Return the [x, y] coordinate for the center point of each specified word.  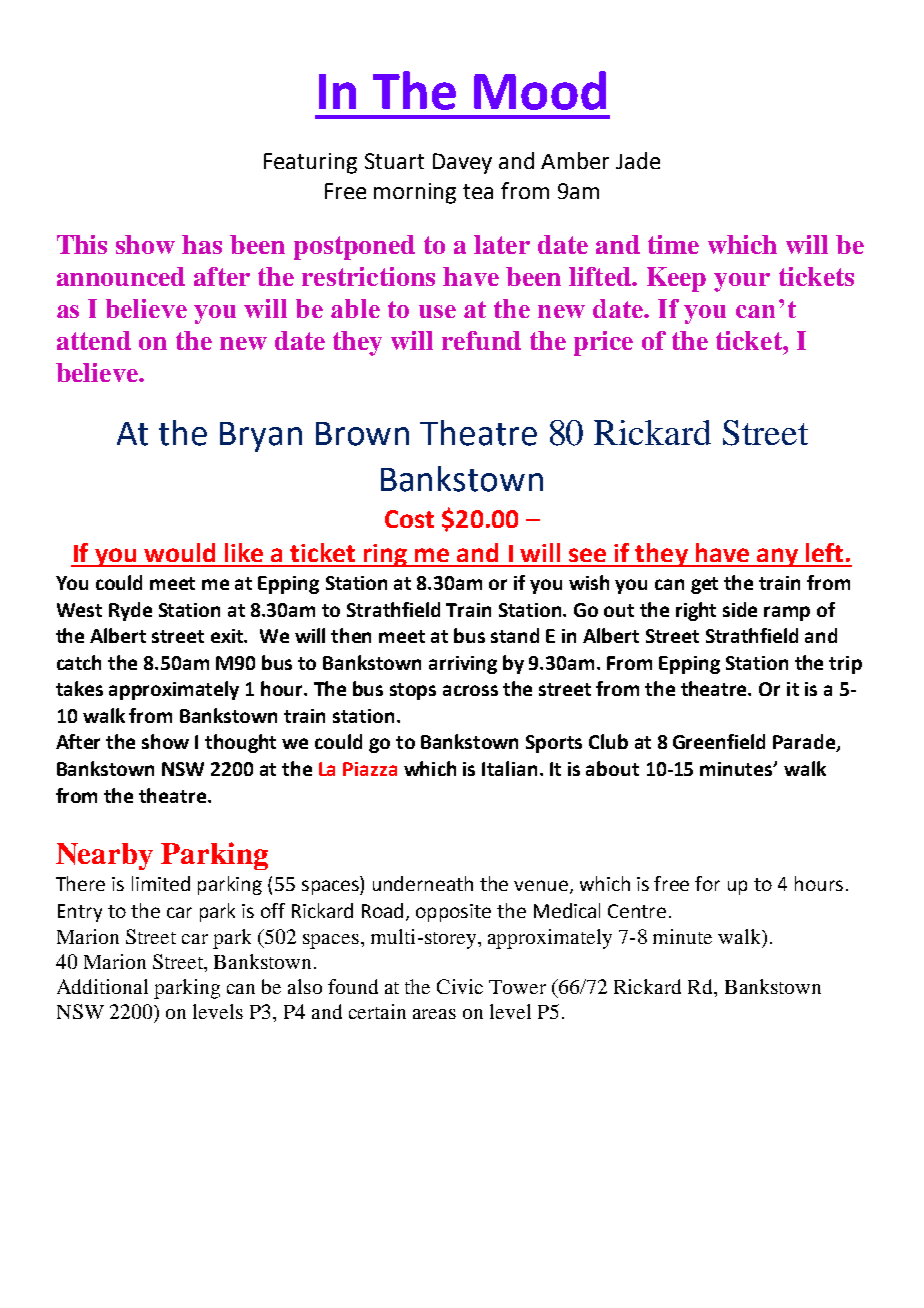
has [202, 244]
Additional [102, 986]
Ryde [130, 611]
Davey [462, 163]
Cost [409, 519]
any [778, 557]
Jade [638, 160]
